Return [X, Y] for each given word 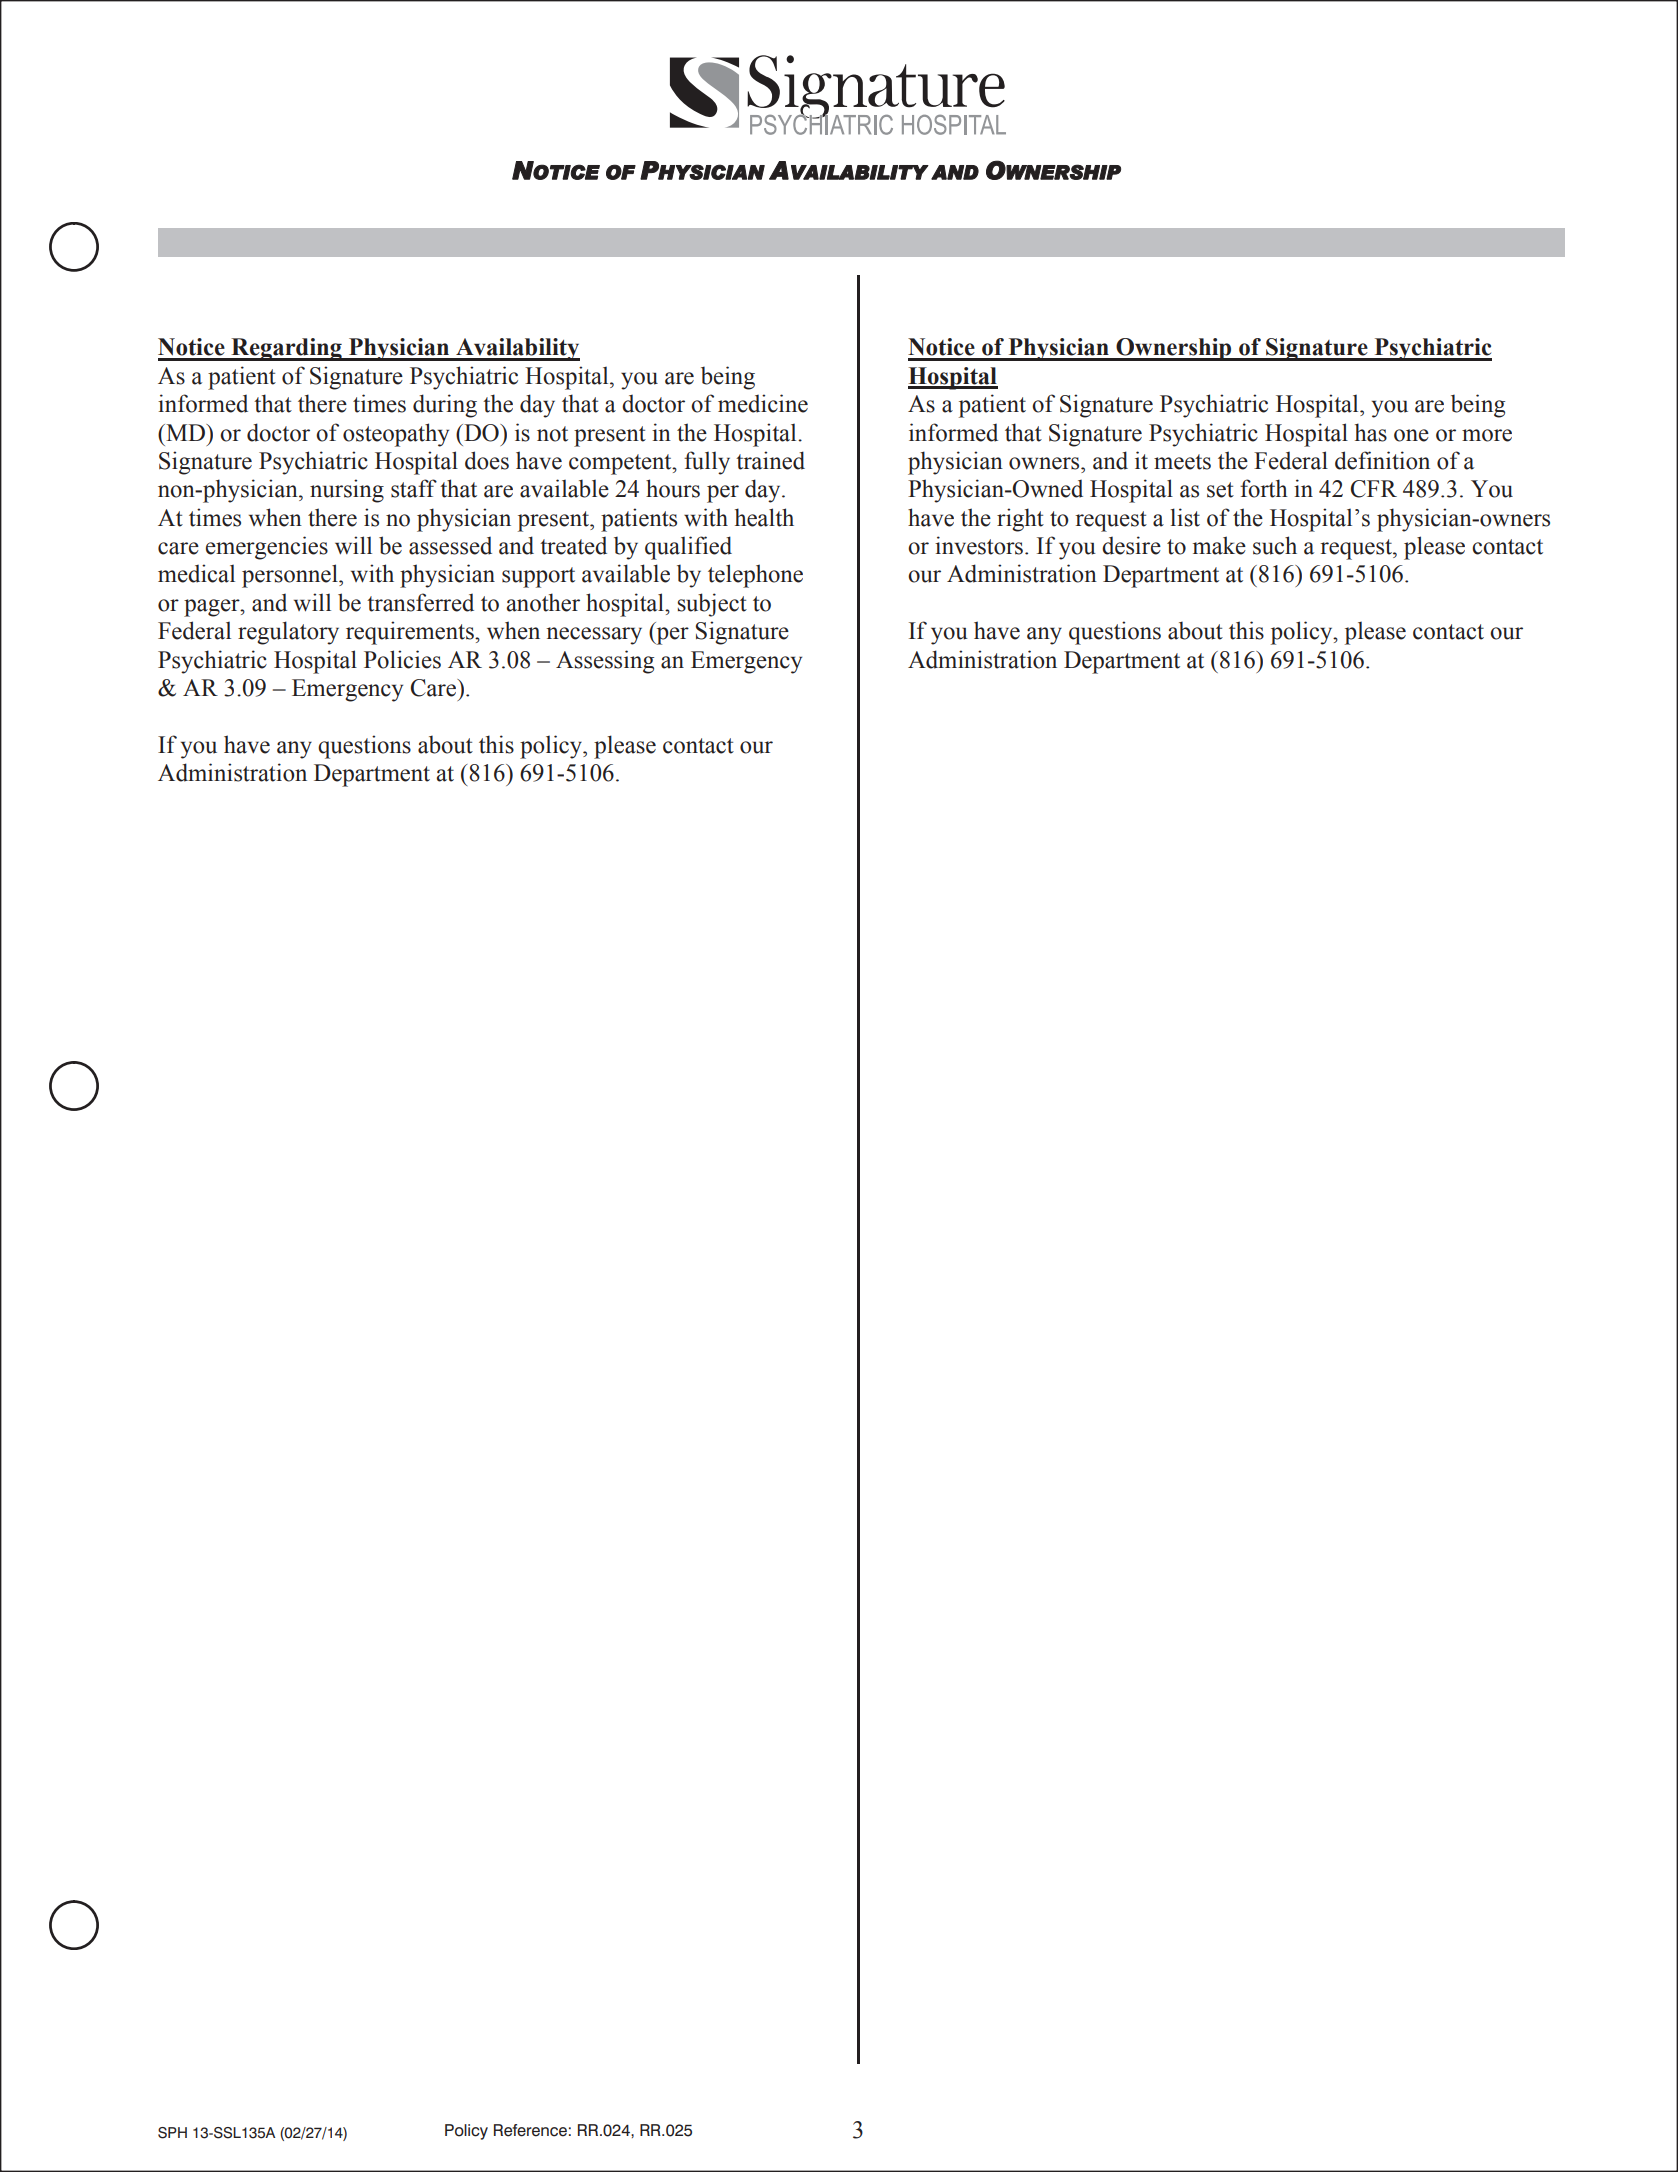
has [1371, 432]
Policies [402, 659]
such [1275, 545]
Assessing [605, 662]
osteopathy [396, 435]
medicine [763, 403]
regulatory [288, 633]
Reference [530, 2130]
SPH [172, 2133]
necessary [594, 636]
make [1219, 545]
